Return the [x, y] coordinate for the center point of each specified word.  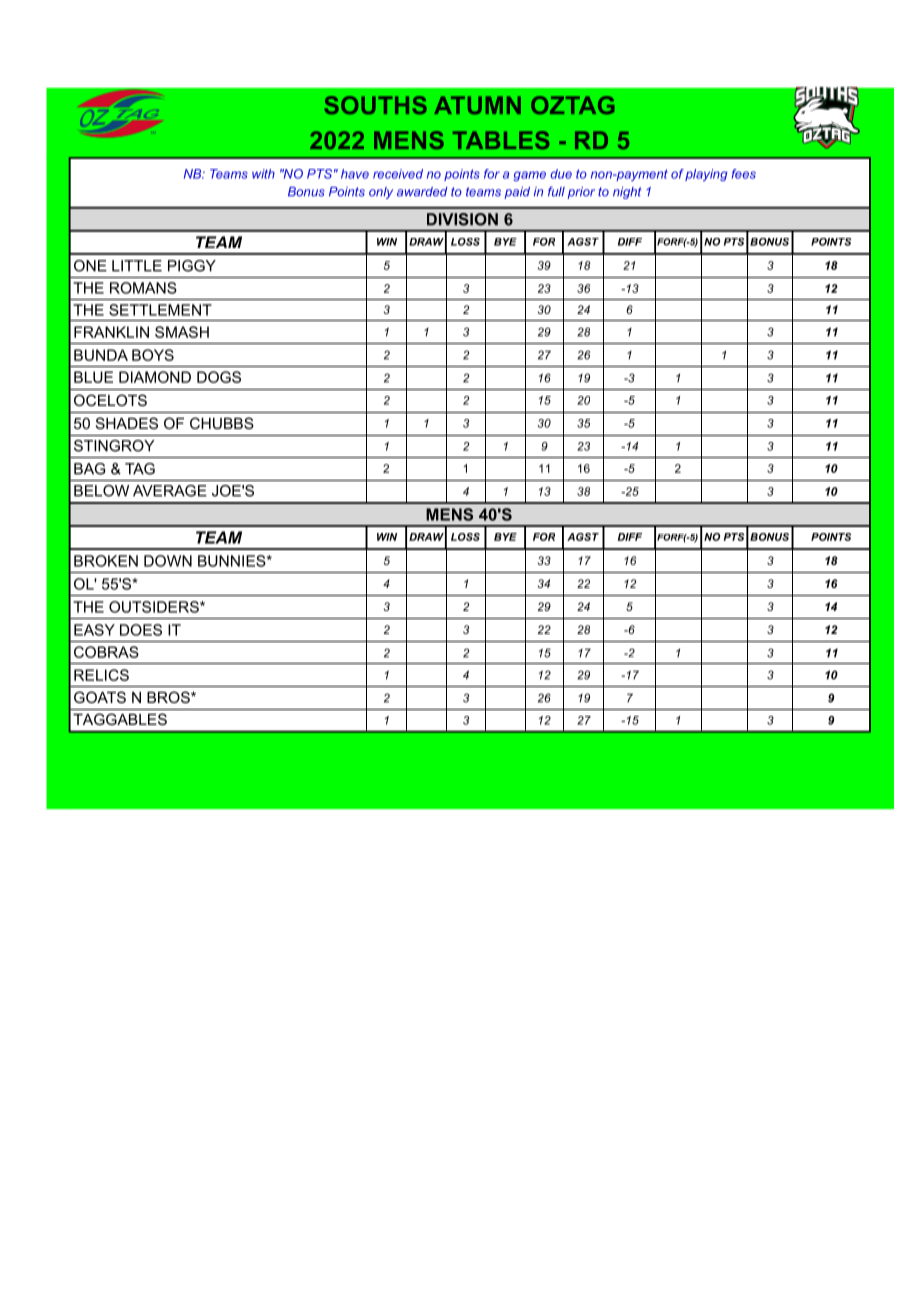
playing [706, 175]
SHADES [127, 423]
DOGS [219, 377]
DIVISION [462, 219]
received [398, 174]
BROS [169, 697]
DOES [141, 630]
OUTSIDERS [155, 607]
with [263, 174]
